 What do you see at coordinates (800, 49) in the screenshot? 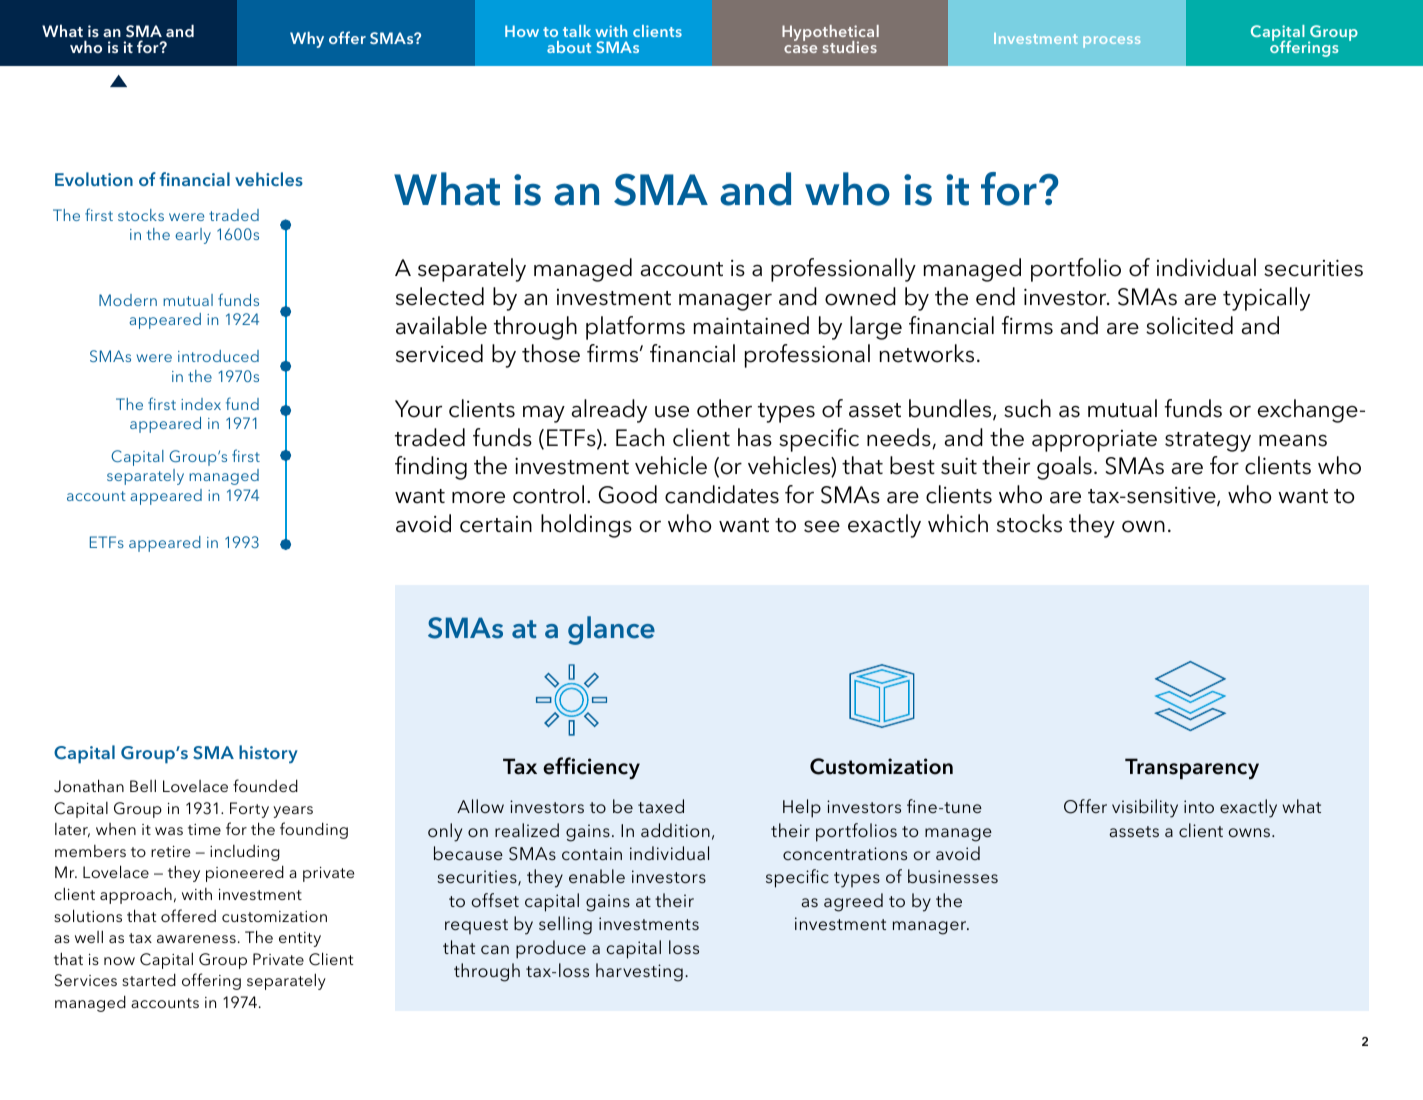
I see `case` at bounding box center [800, 49].
